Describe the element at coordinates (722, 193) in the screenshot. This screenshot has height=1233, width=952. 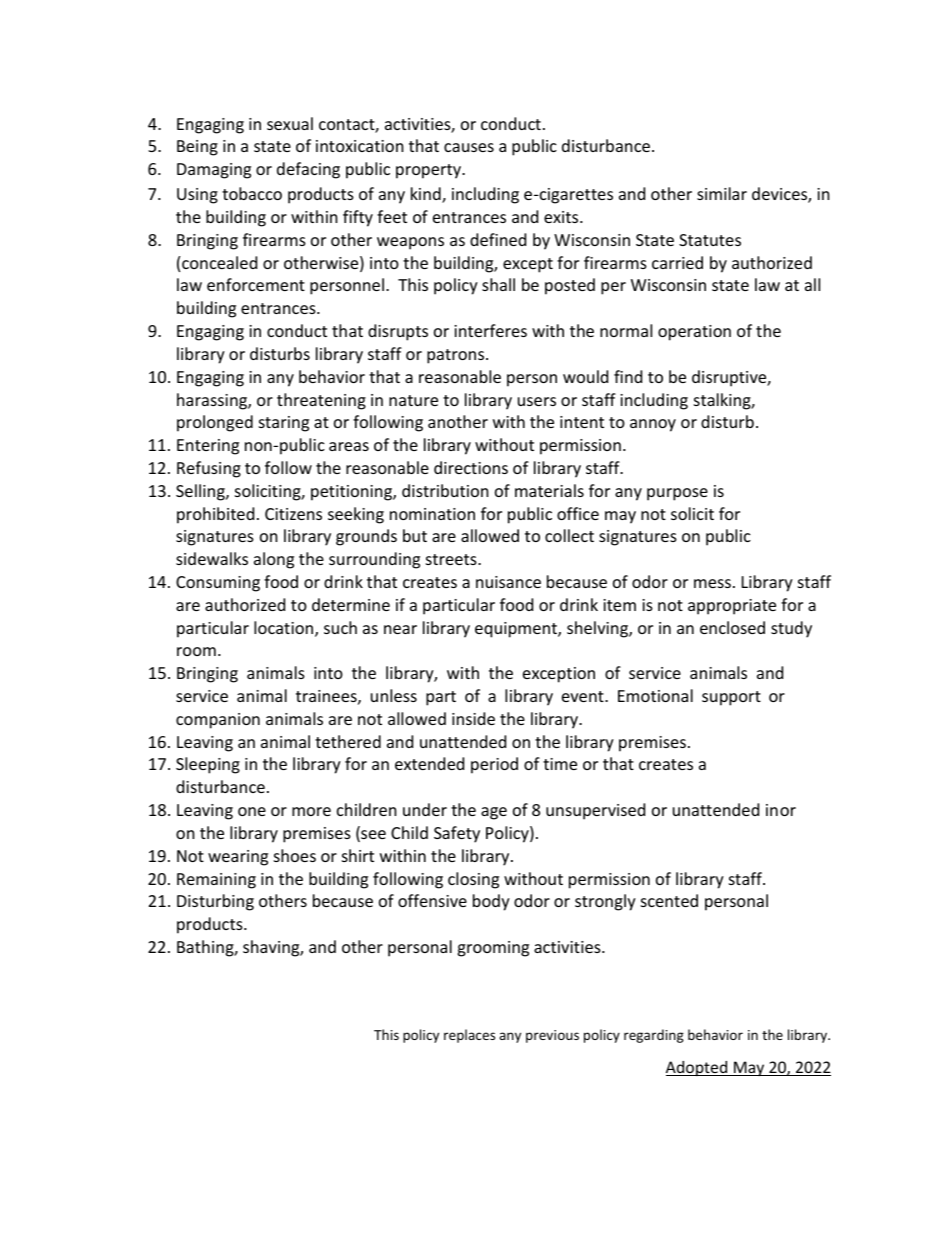
I see `similar` at that location.
